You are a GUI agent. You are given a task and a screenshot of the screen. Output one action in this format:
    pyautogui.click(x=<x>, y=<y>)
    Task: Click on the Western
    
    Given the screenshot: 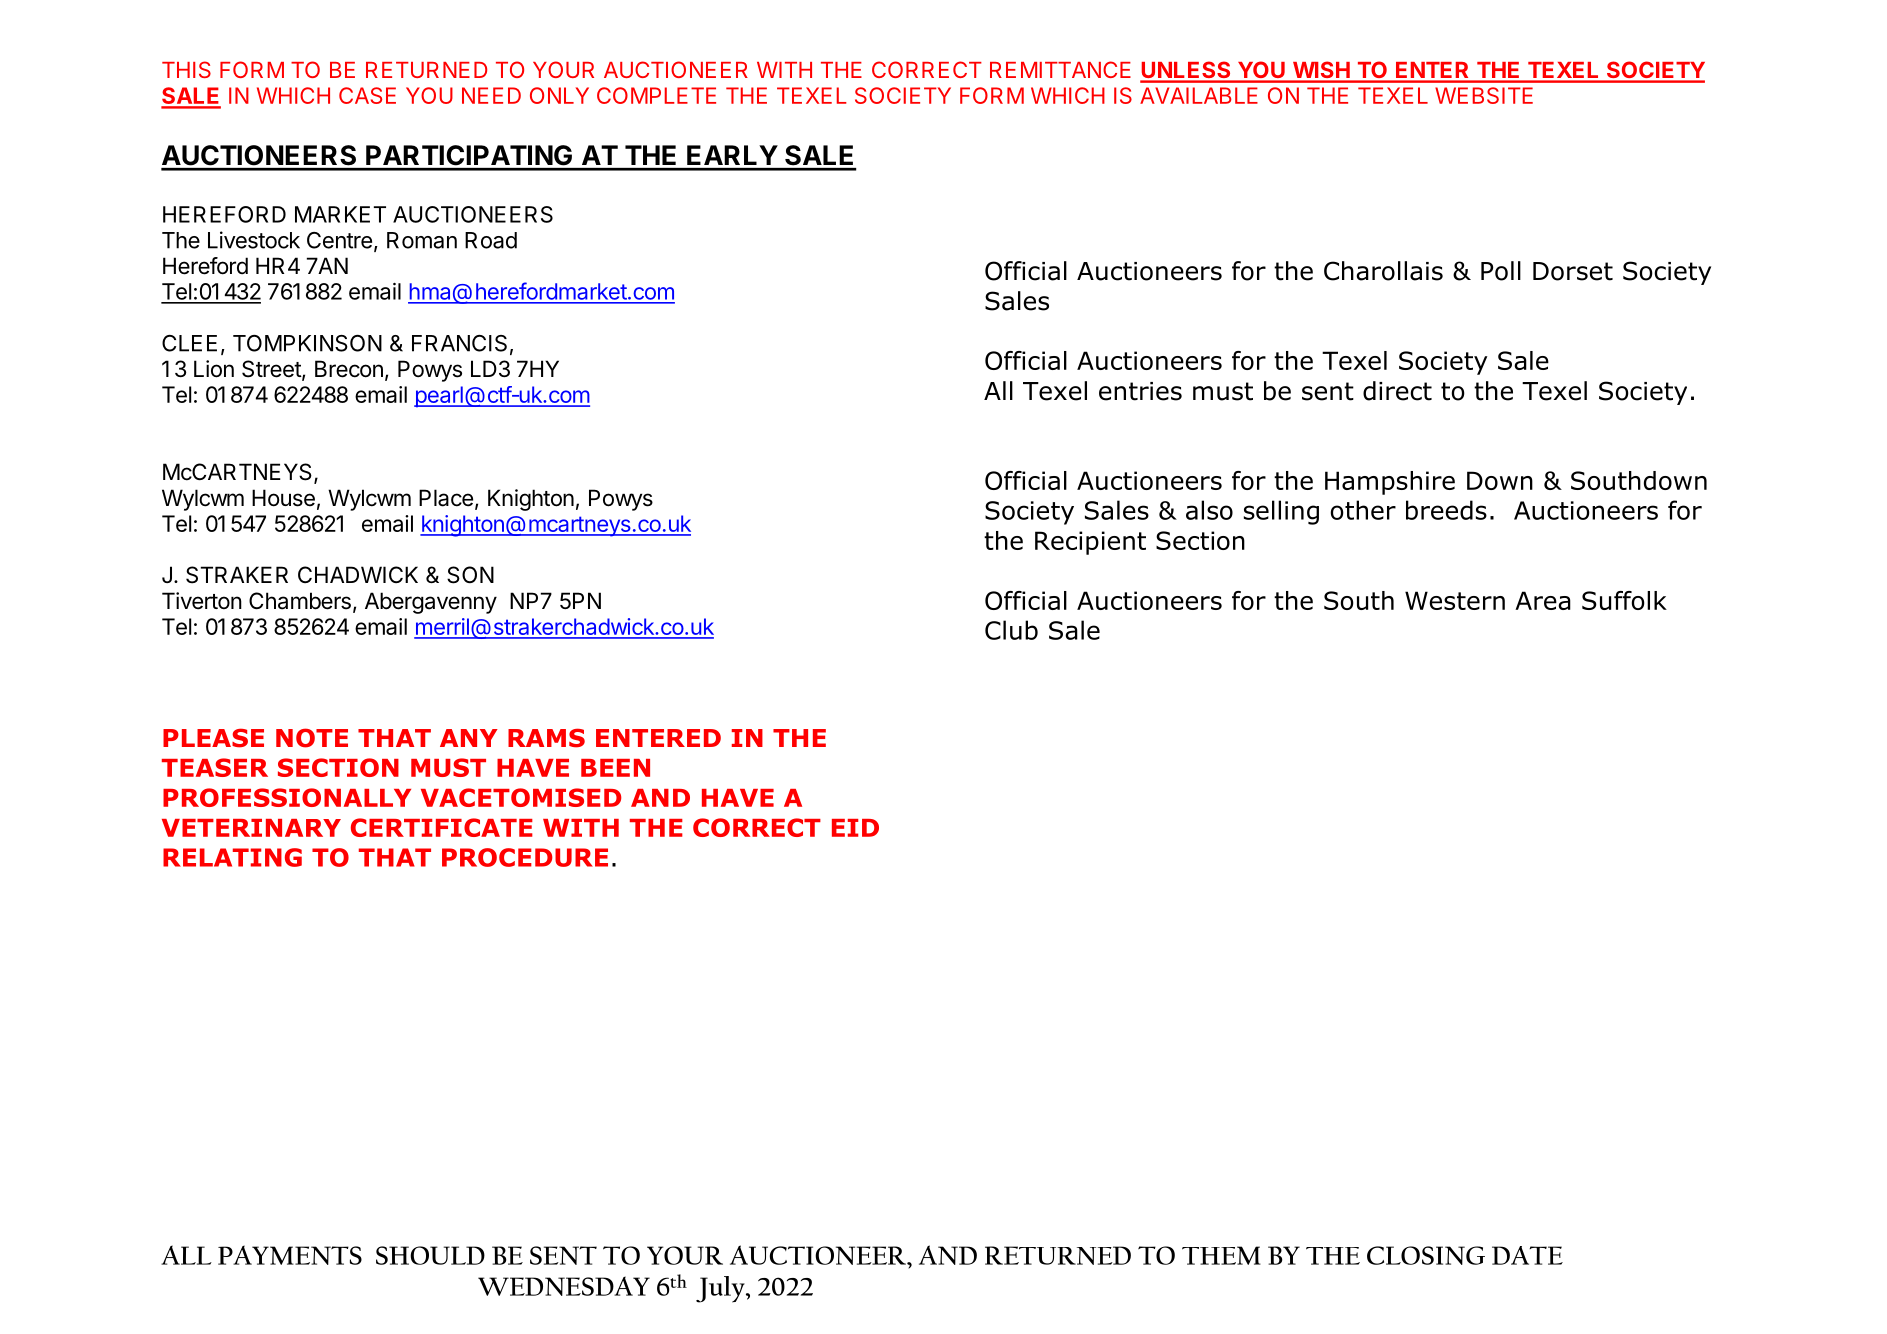 What is the action you would take?
    pyautogui.click(x=1455, y=600)
